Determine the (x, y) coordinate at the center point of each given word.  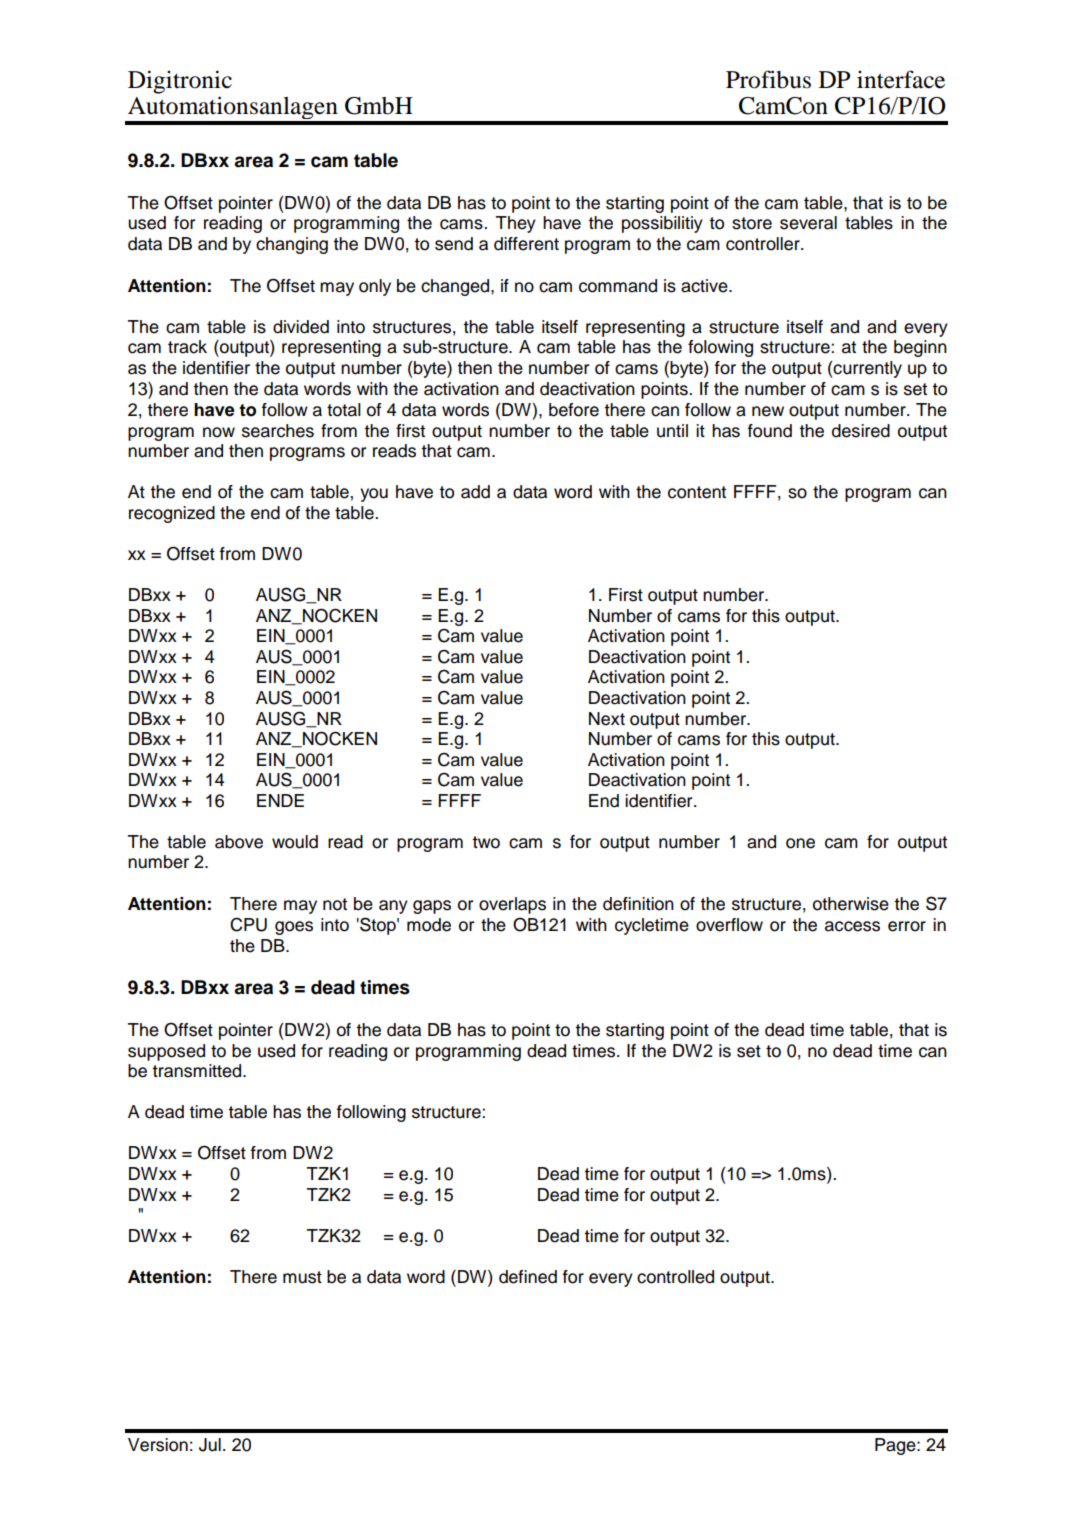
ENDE (280, 800)
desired (861, 431)
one (800, 843)
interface (901, 79)
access (852, 926)
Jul (210, 1445)
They (516, 224)
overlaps (512, 905)
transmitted (198, 1071)
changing (292, 245)
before (574, 410)
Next (607, 719)
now (219, 432)
